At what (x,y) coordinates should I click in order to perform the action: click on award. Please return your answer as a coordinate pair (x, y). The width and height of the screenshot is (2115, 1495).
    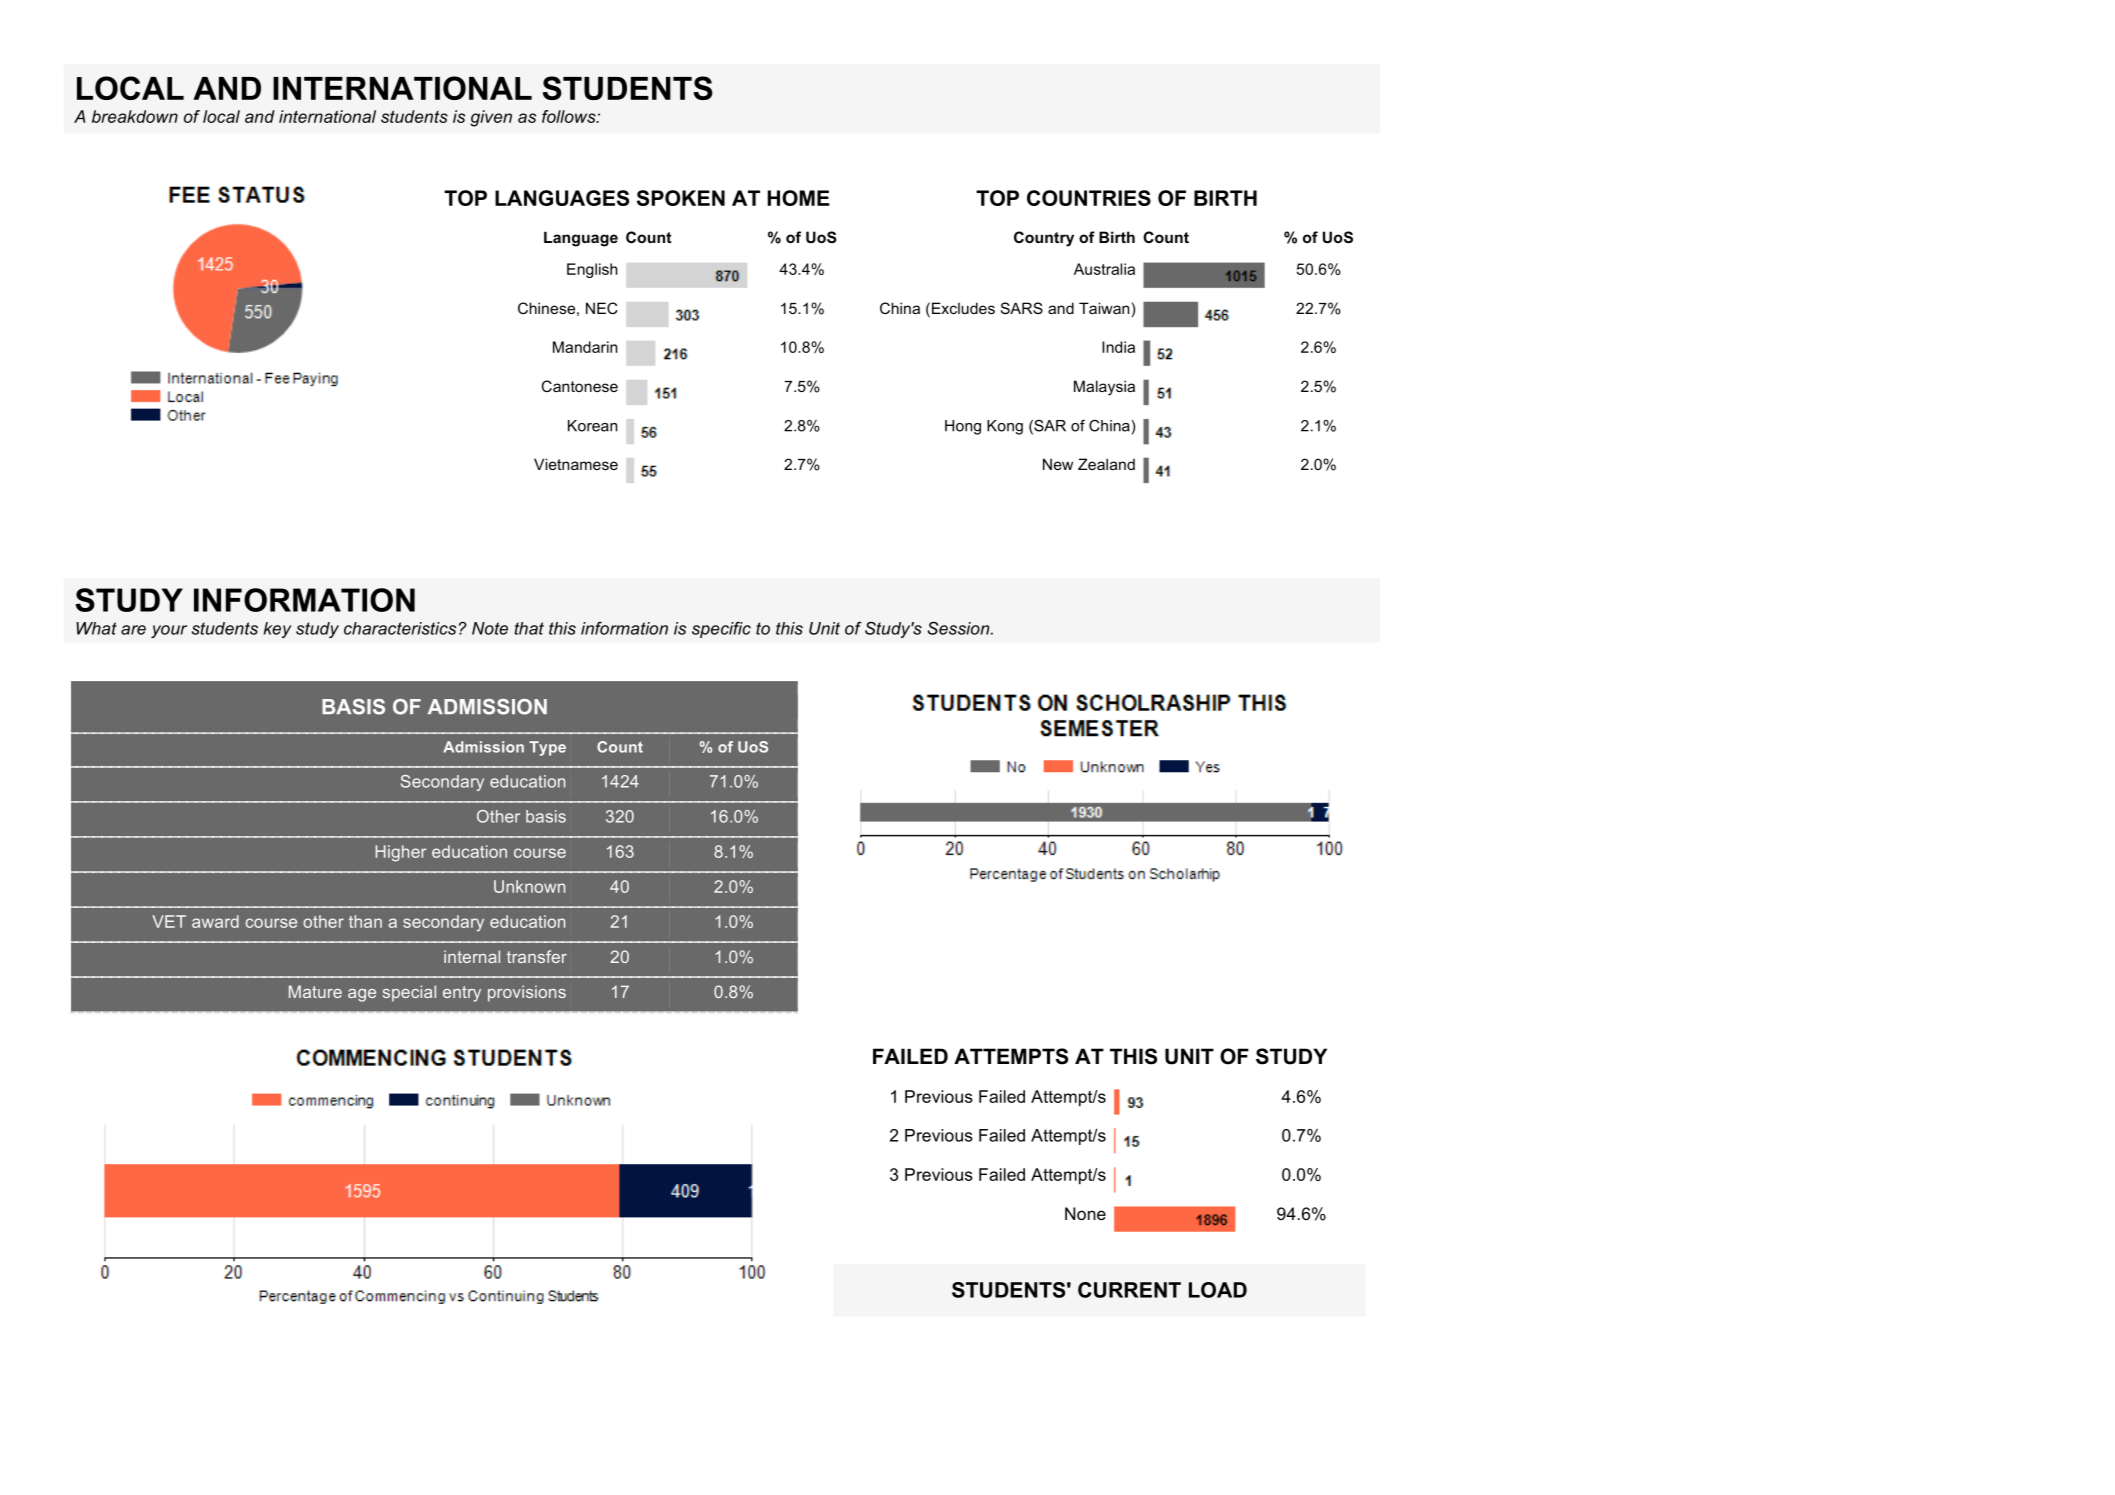
    Looking at the image, I should click on (215, 921).
